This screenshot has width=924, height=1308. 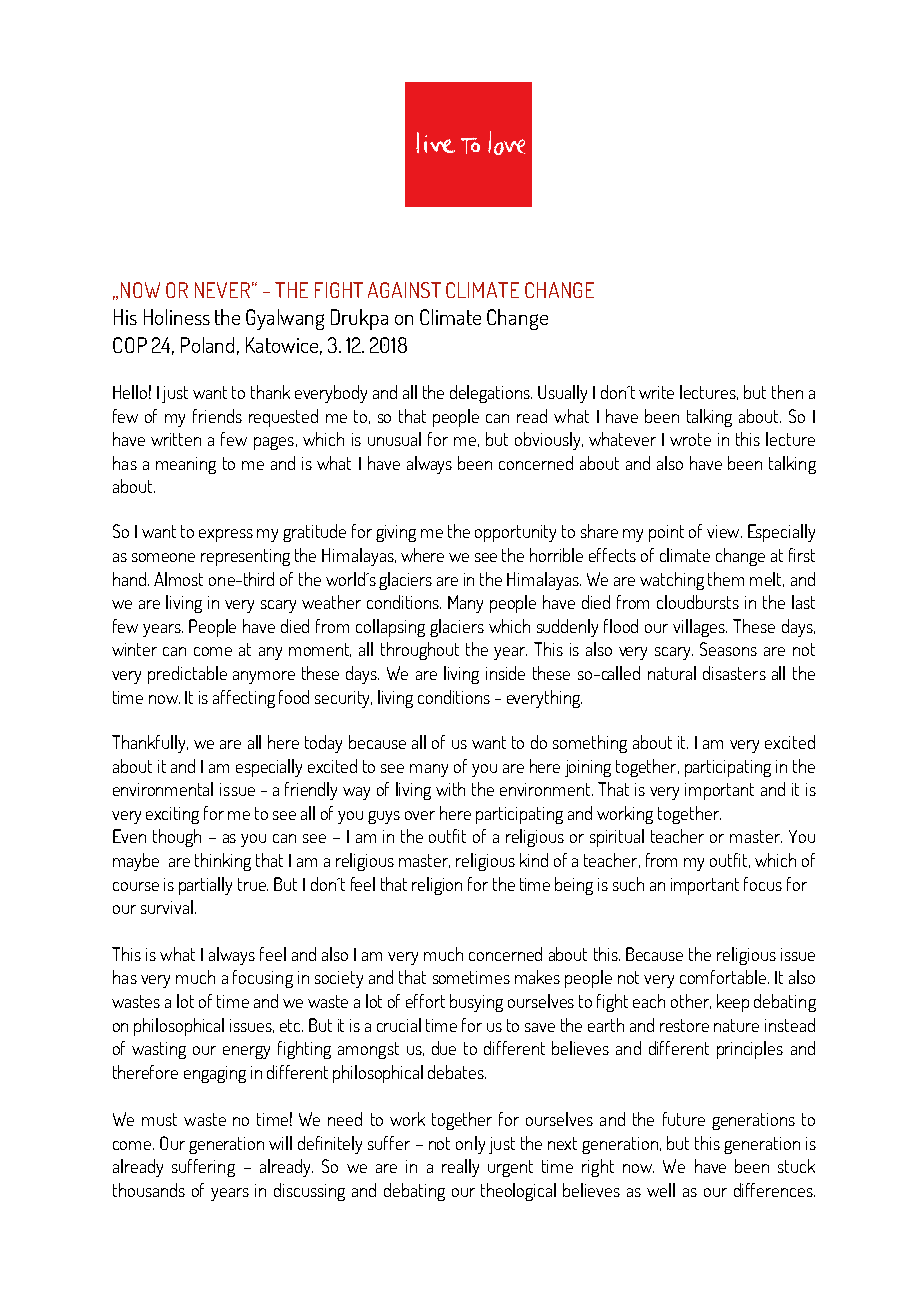 What do you see at coordinates (437, 886) in the screenshot?
I see `religion` at bounding box center [437, 886].
